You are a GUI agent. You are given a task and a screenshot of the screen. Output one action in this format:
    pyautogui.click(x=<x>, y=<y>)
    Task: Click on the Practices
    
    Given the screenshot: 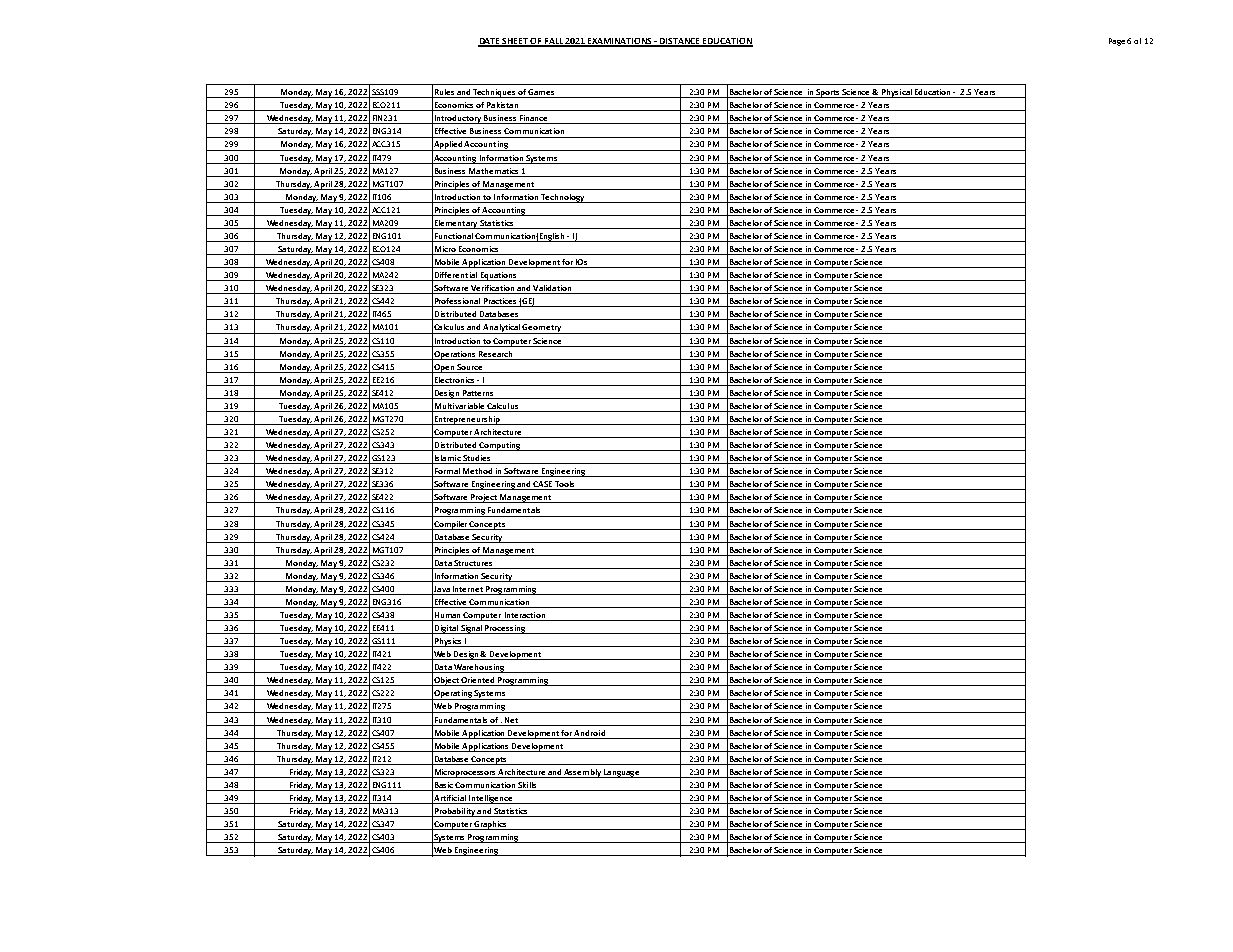 What is the action you would take?
    pyautogui.click(x=500, y=302)
